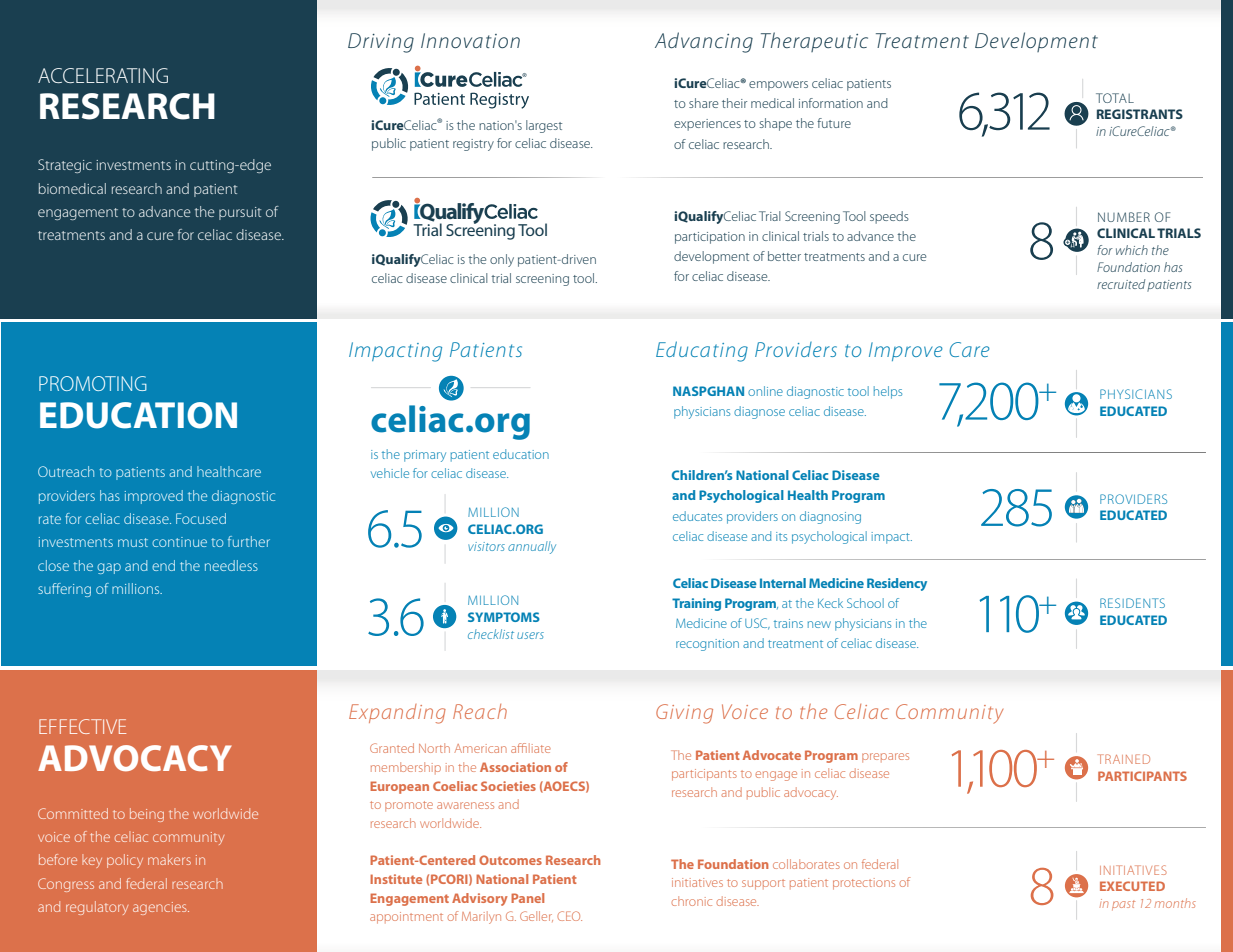 The image size is (1233, 952). What do you see at coordinates (1121, 284) in the screenshot?
I see `recruited` at bounding box center [1121, 284].
